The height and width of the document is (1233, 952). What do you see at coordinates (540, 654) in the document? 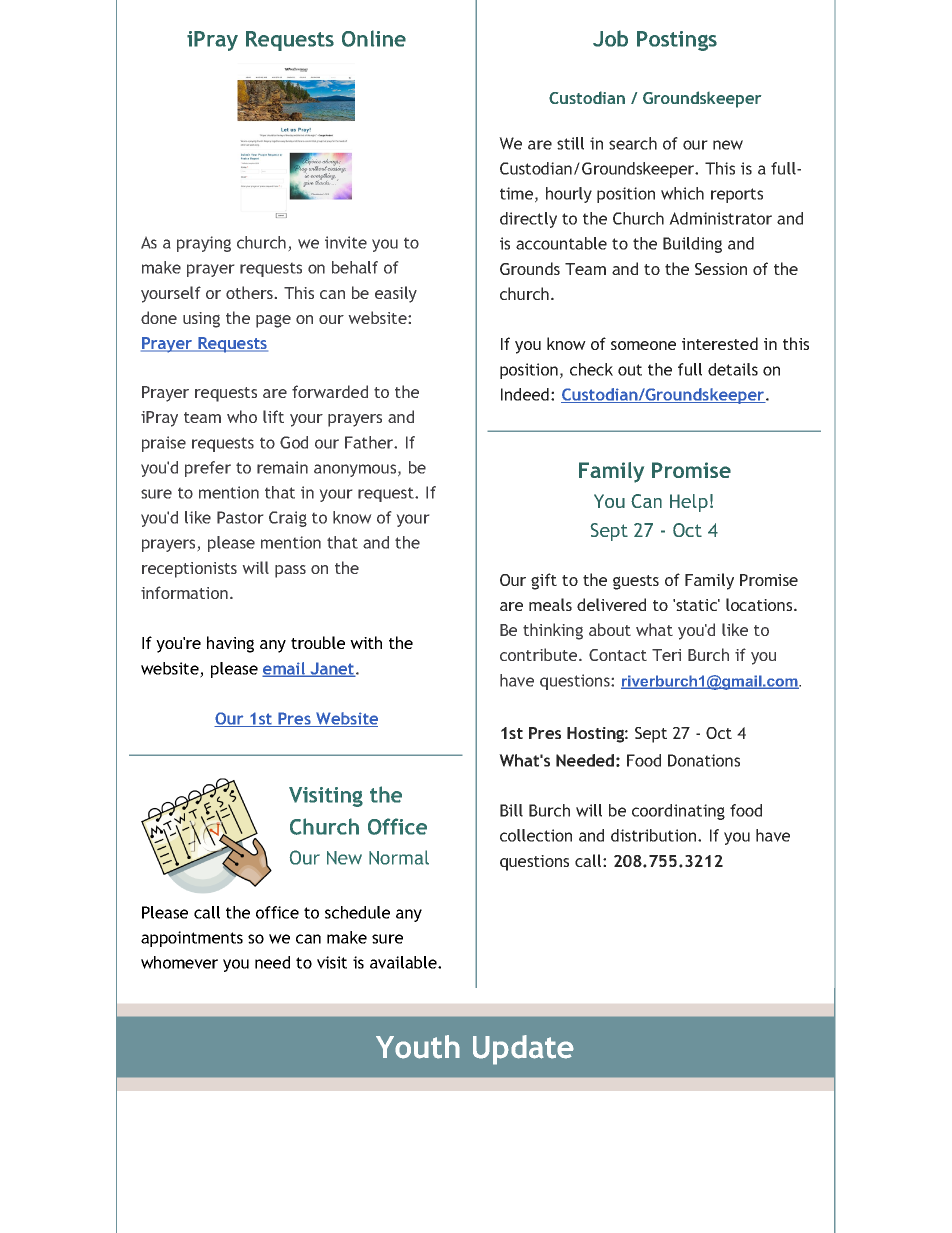
I see `contribute` at bounding box center [540, 654].
